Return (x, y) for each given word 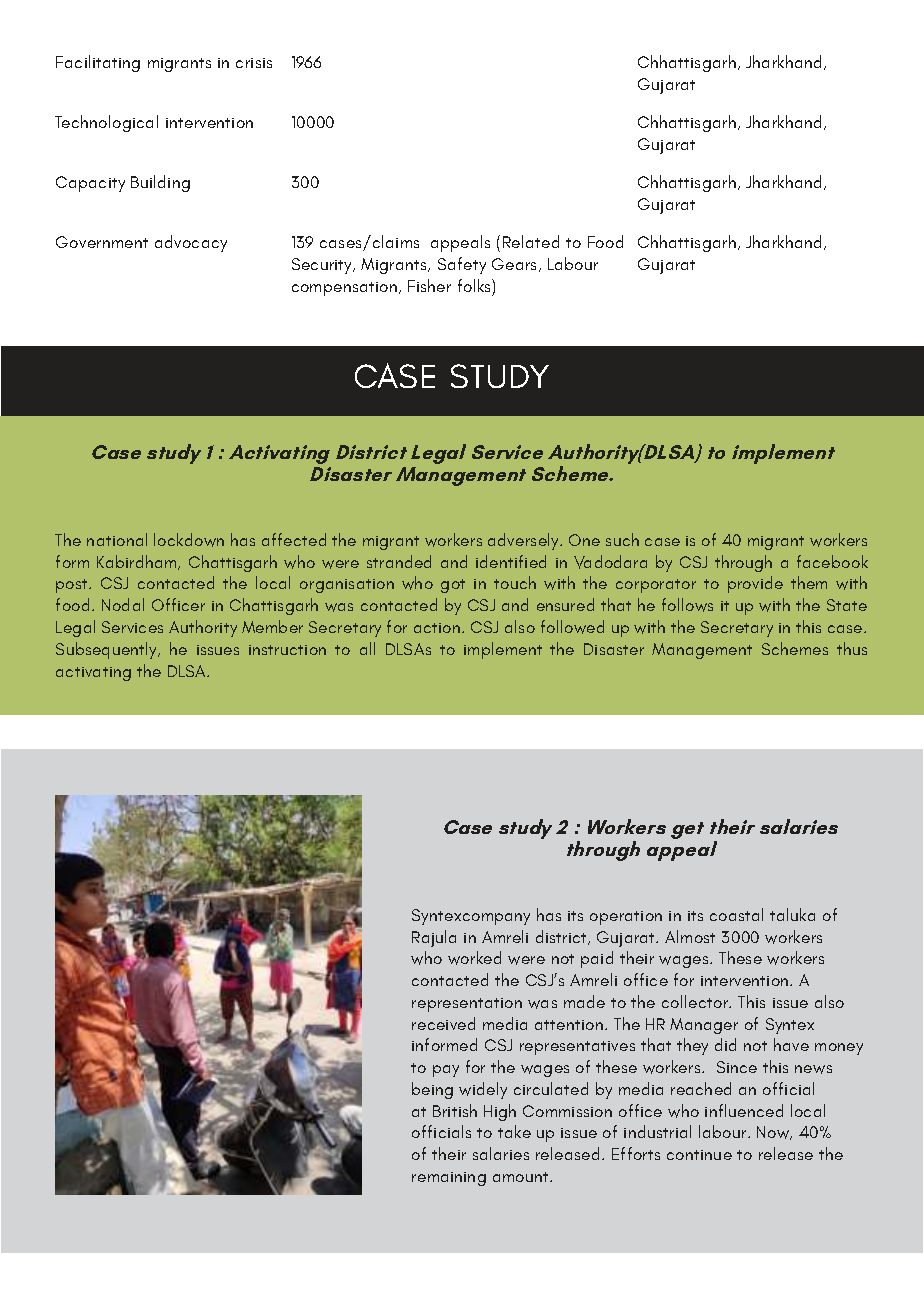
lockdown (189, 540)
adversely (525, 541)
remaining (449, 1179)
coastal (736, 914)
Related (531, 241)
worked (474, 958)
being (432, 1090)
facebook (832, 561)
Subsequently (108, 650)
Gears (516, 265)
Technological (106, 123)
